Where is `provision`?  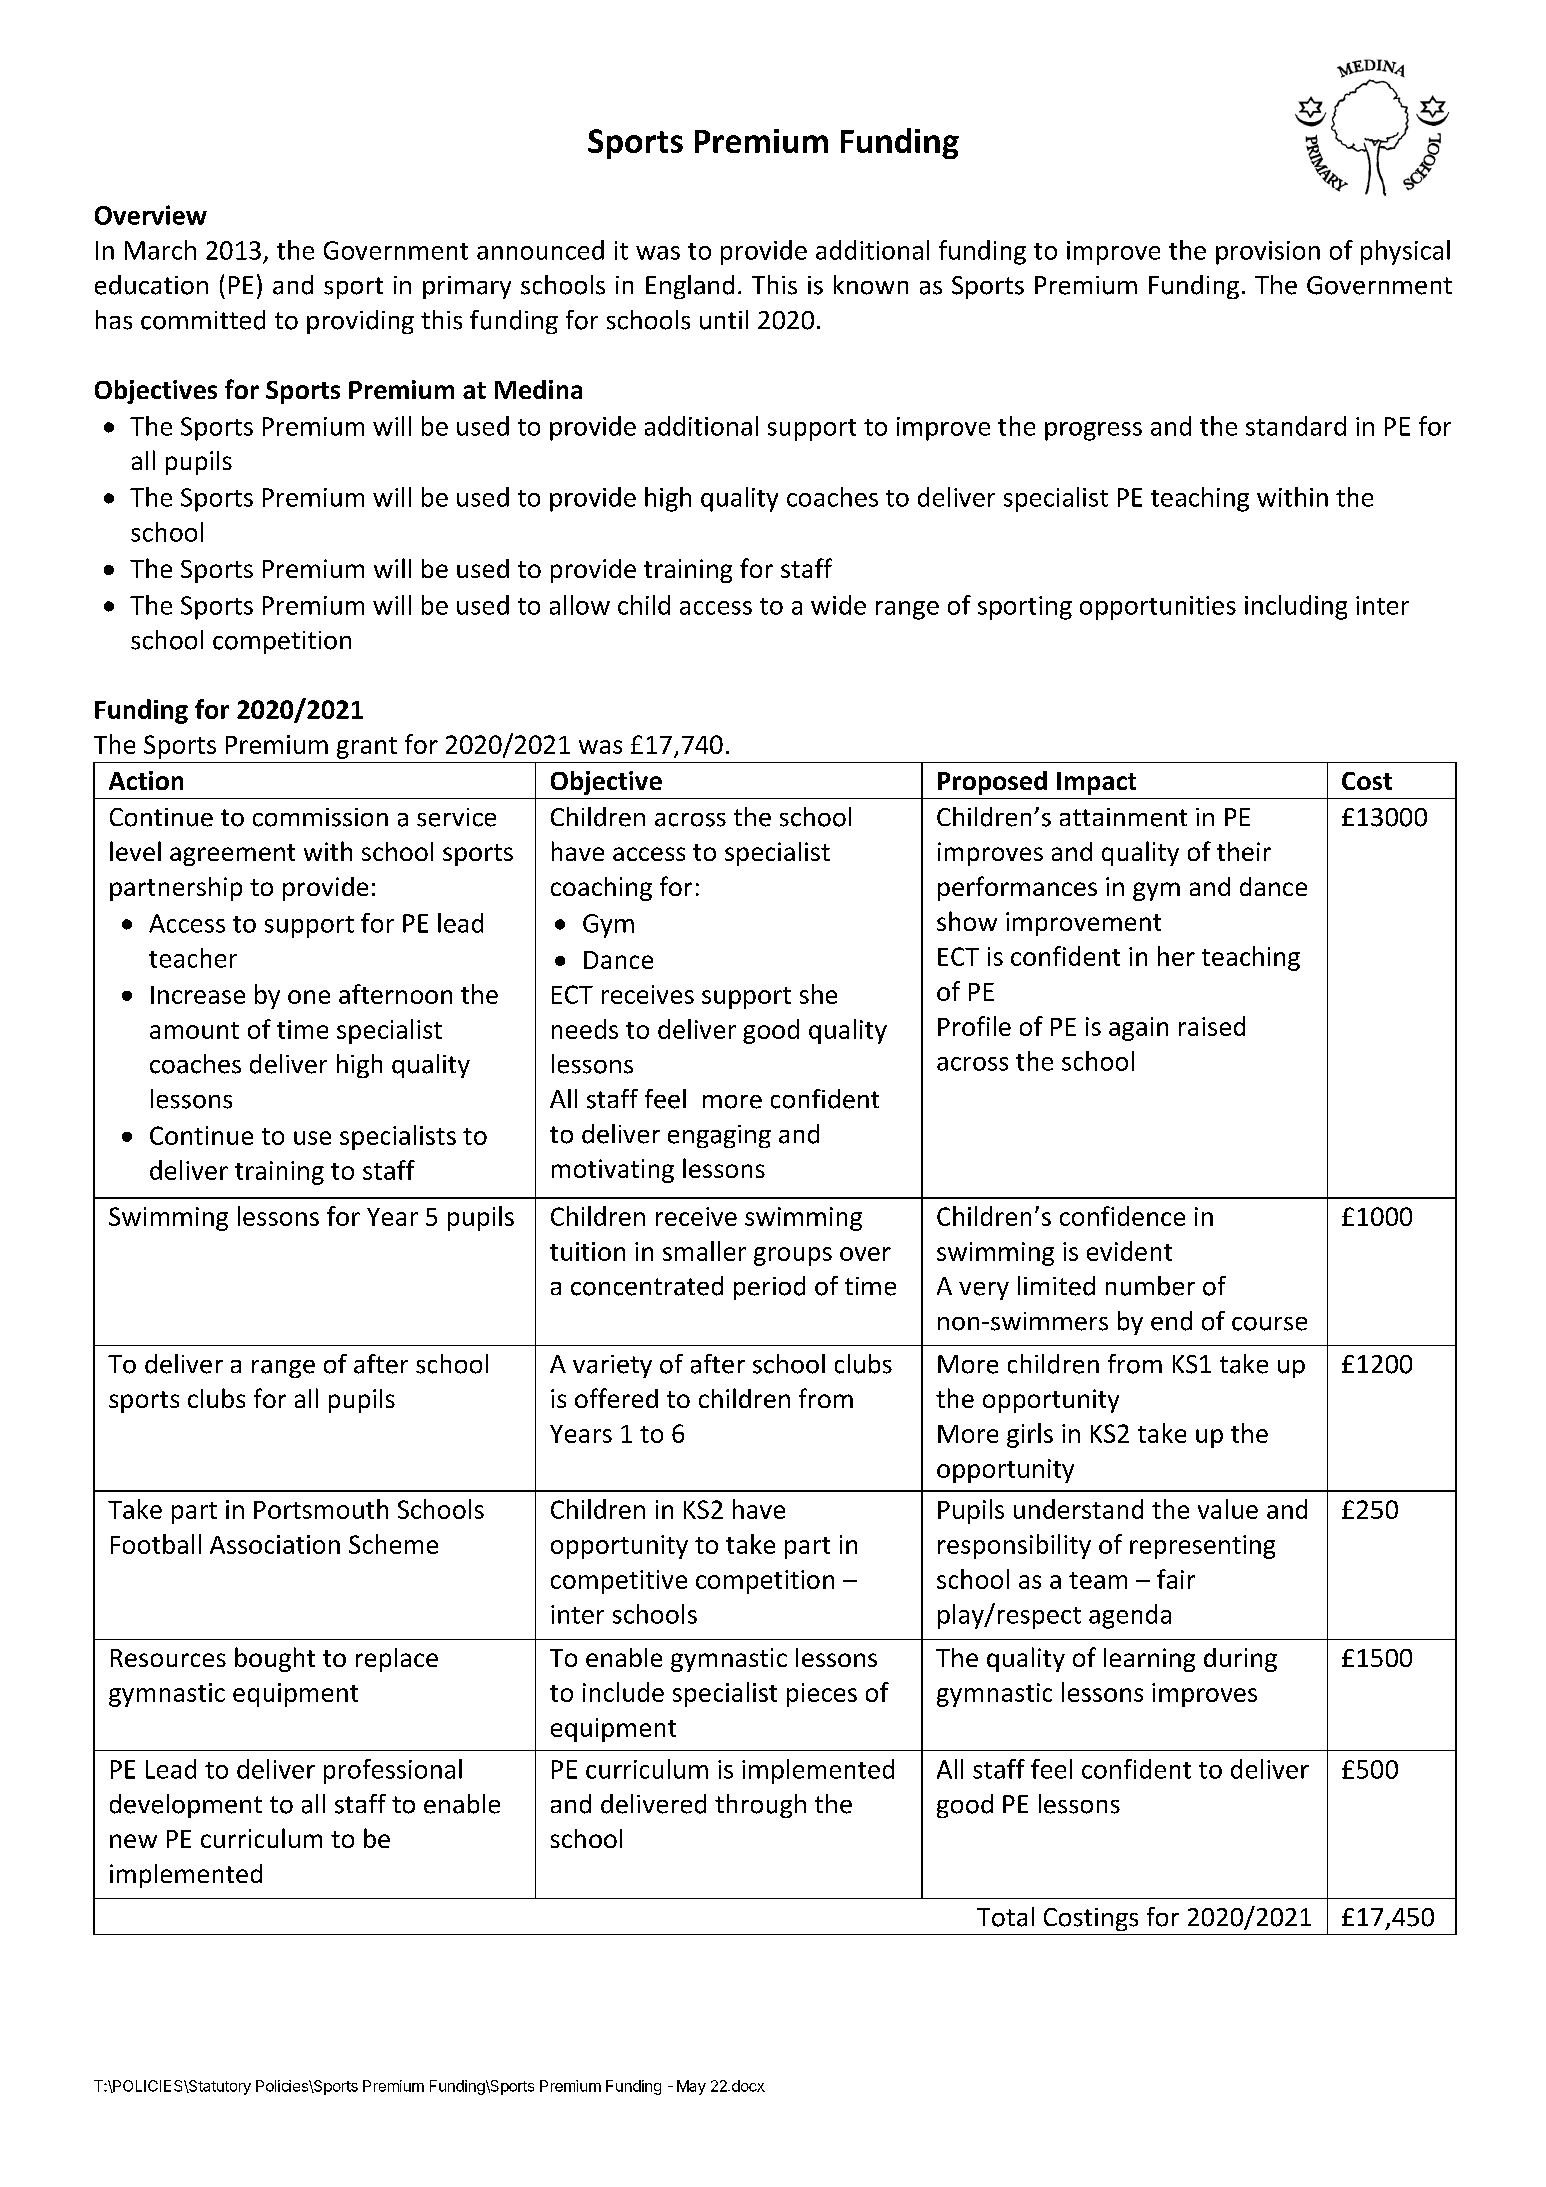 provision is located at coordinates (1268, 253).
